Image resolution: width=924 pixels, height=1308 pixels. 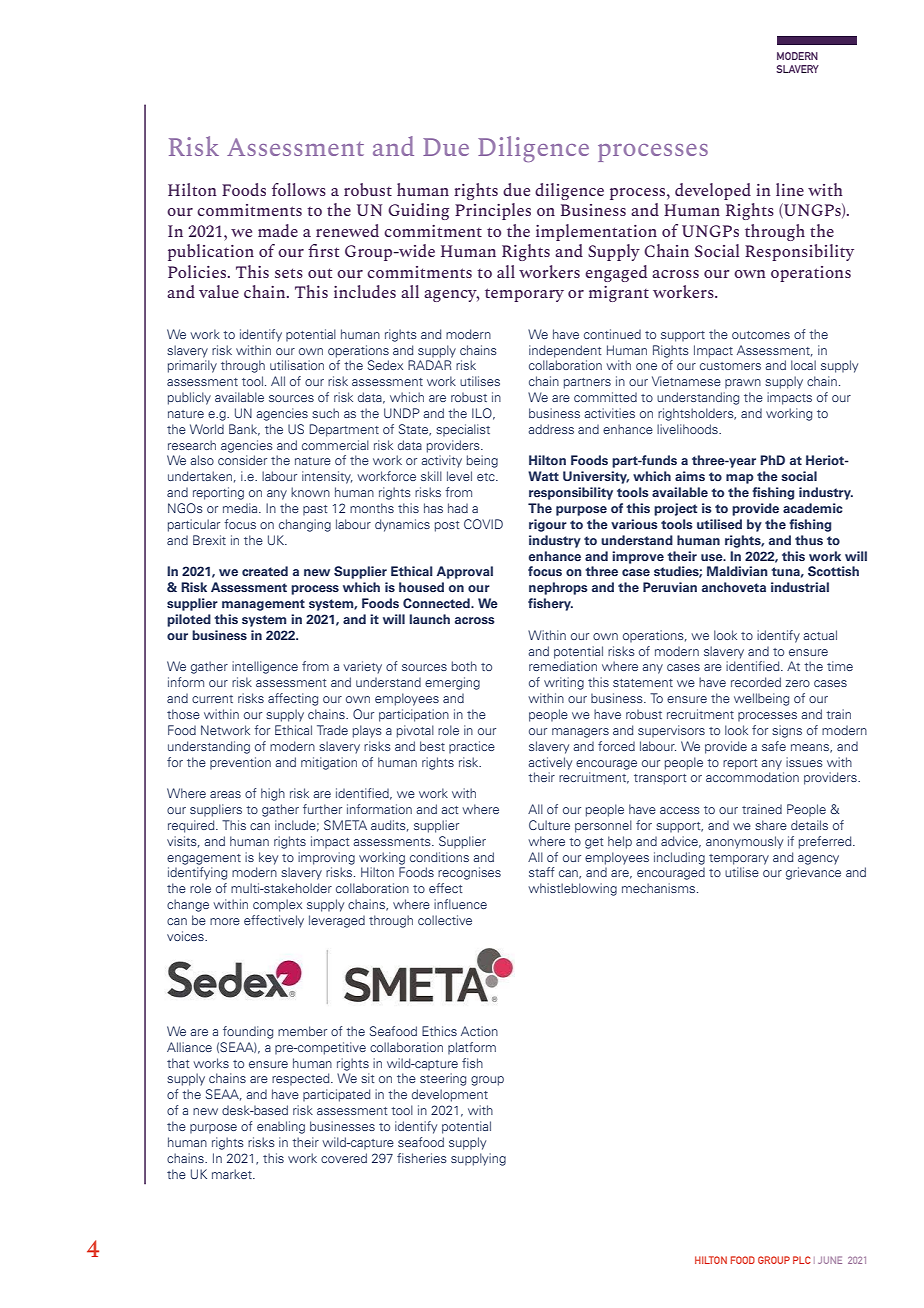 I want to click on made, so click(x=278, y=230).
